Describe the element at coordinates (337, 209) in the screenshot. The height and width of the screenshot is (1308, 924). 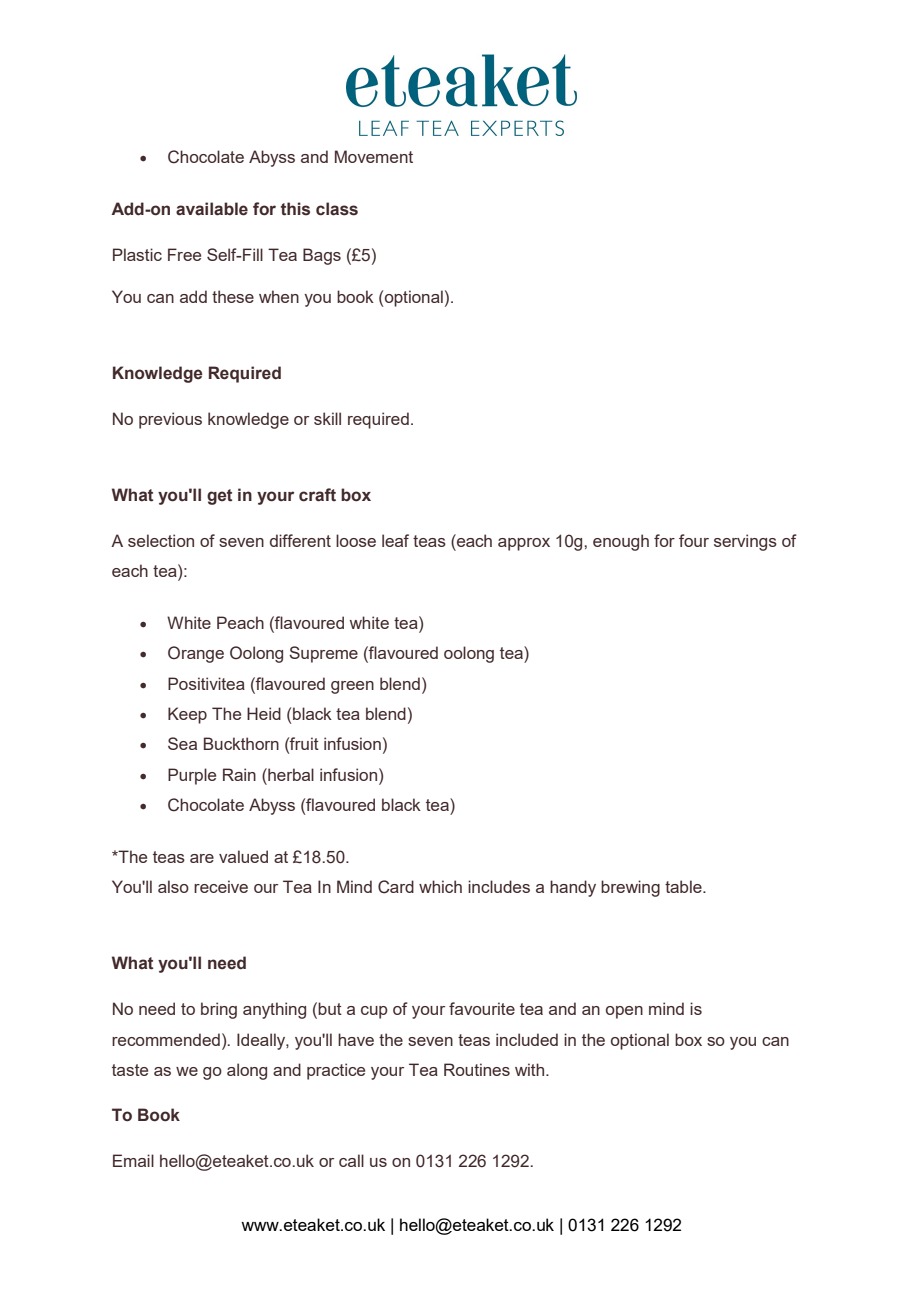
I see `class` at that location.
